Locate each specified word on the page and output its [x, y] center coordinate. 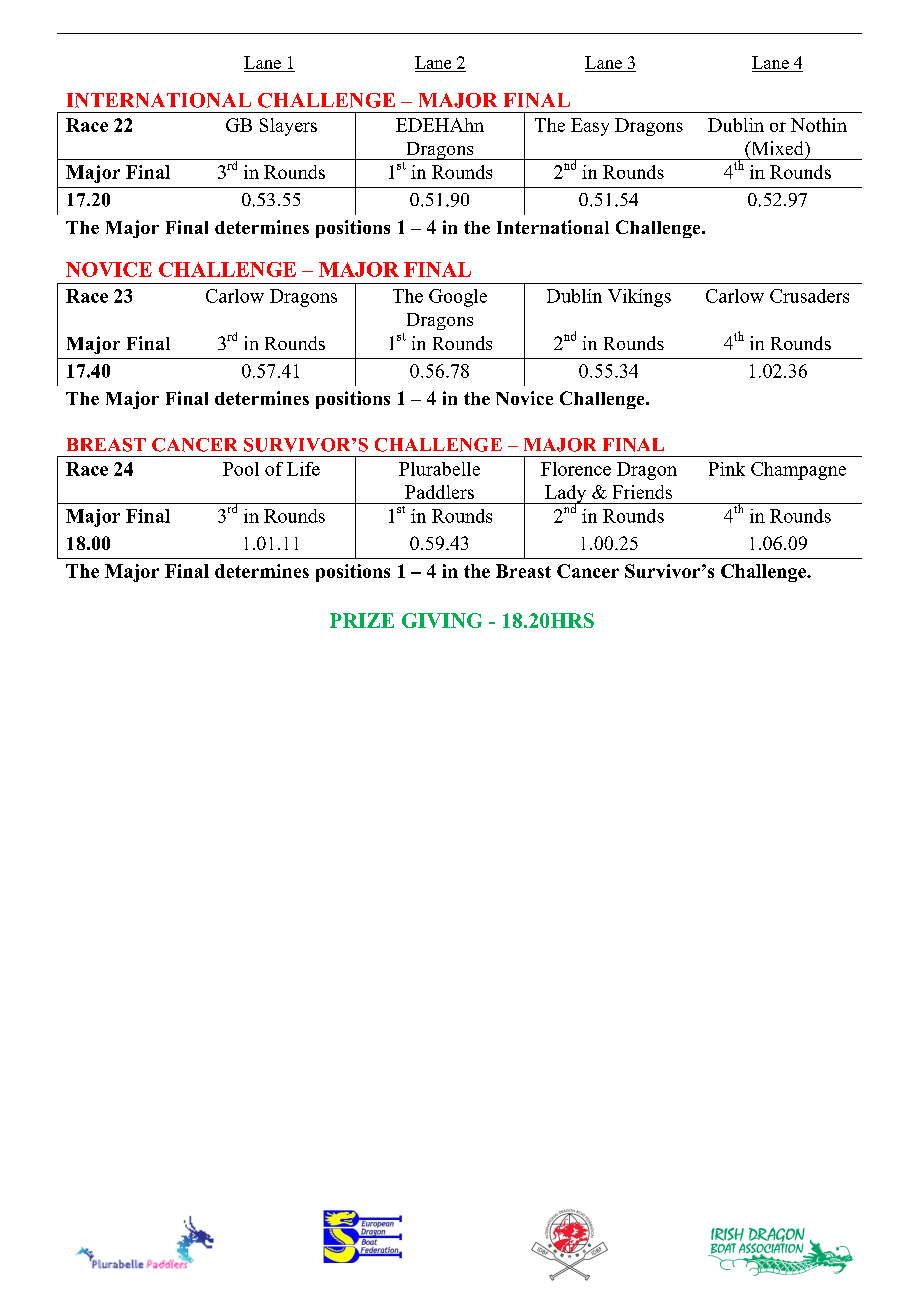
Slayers [288, 127]
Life [303, 469]
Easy [590, 127]
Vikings [639, 298]
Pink [727, 469]
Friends [642, 492]
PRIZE [362, 620]
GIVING [442, 620]
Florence [576, 469]
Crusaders [809, 296]
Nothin [819, 125]
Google [458, 298]
